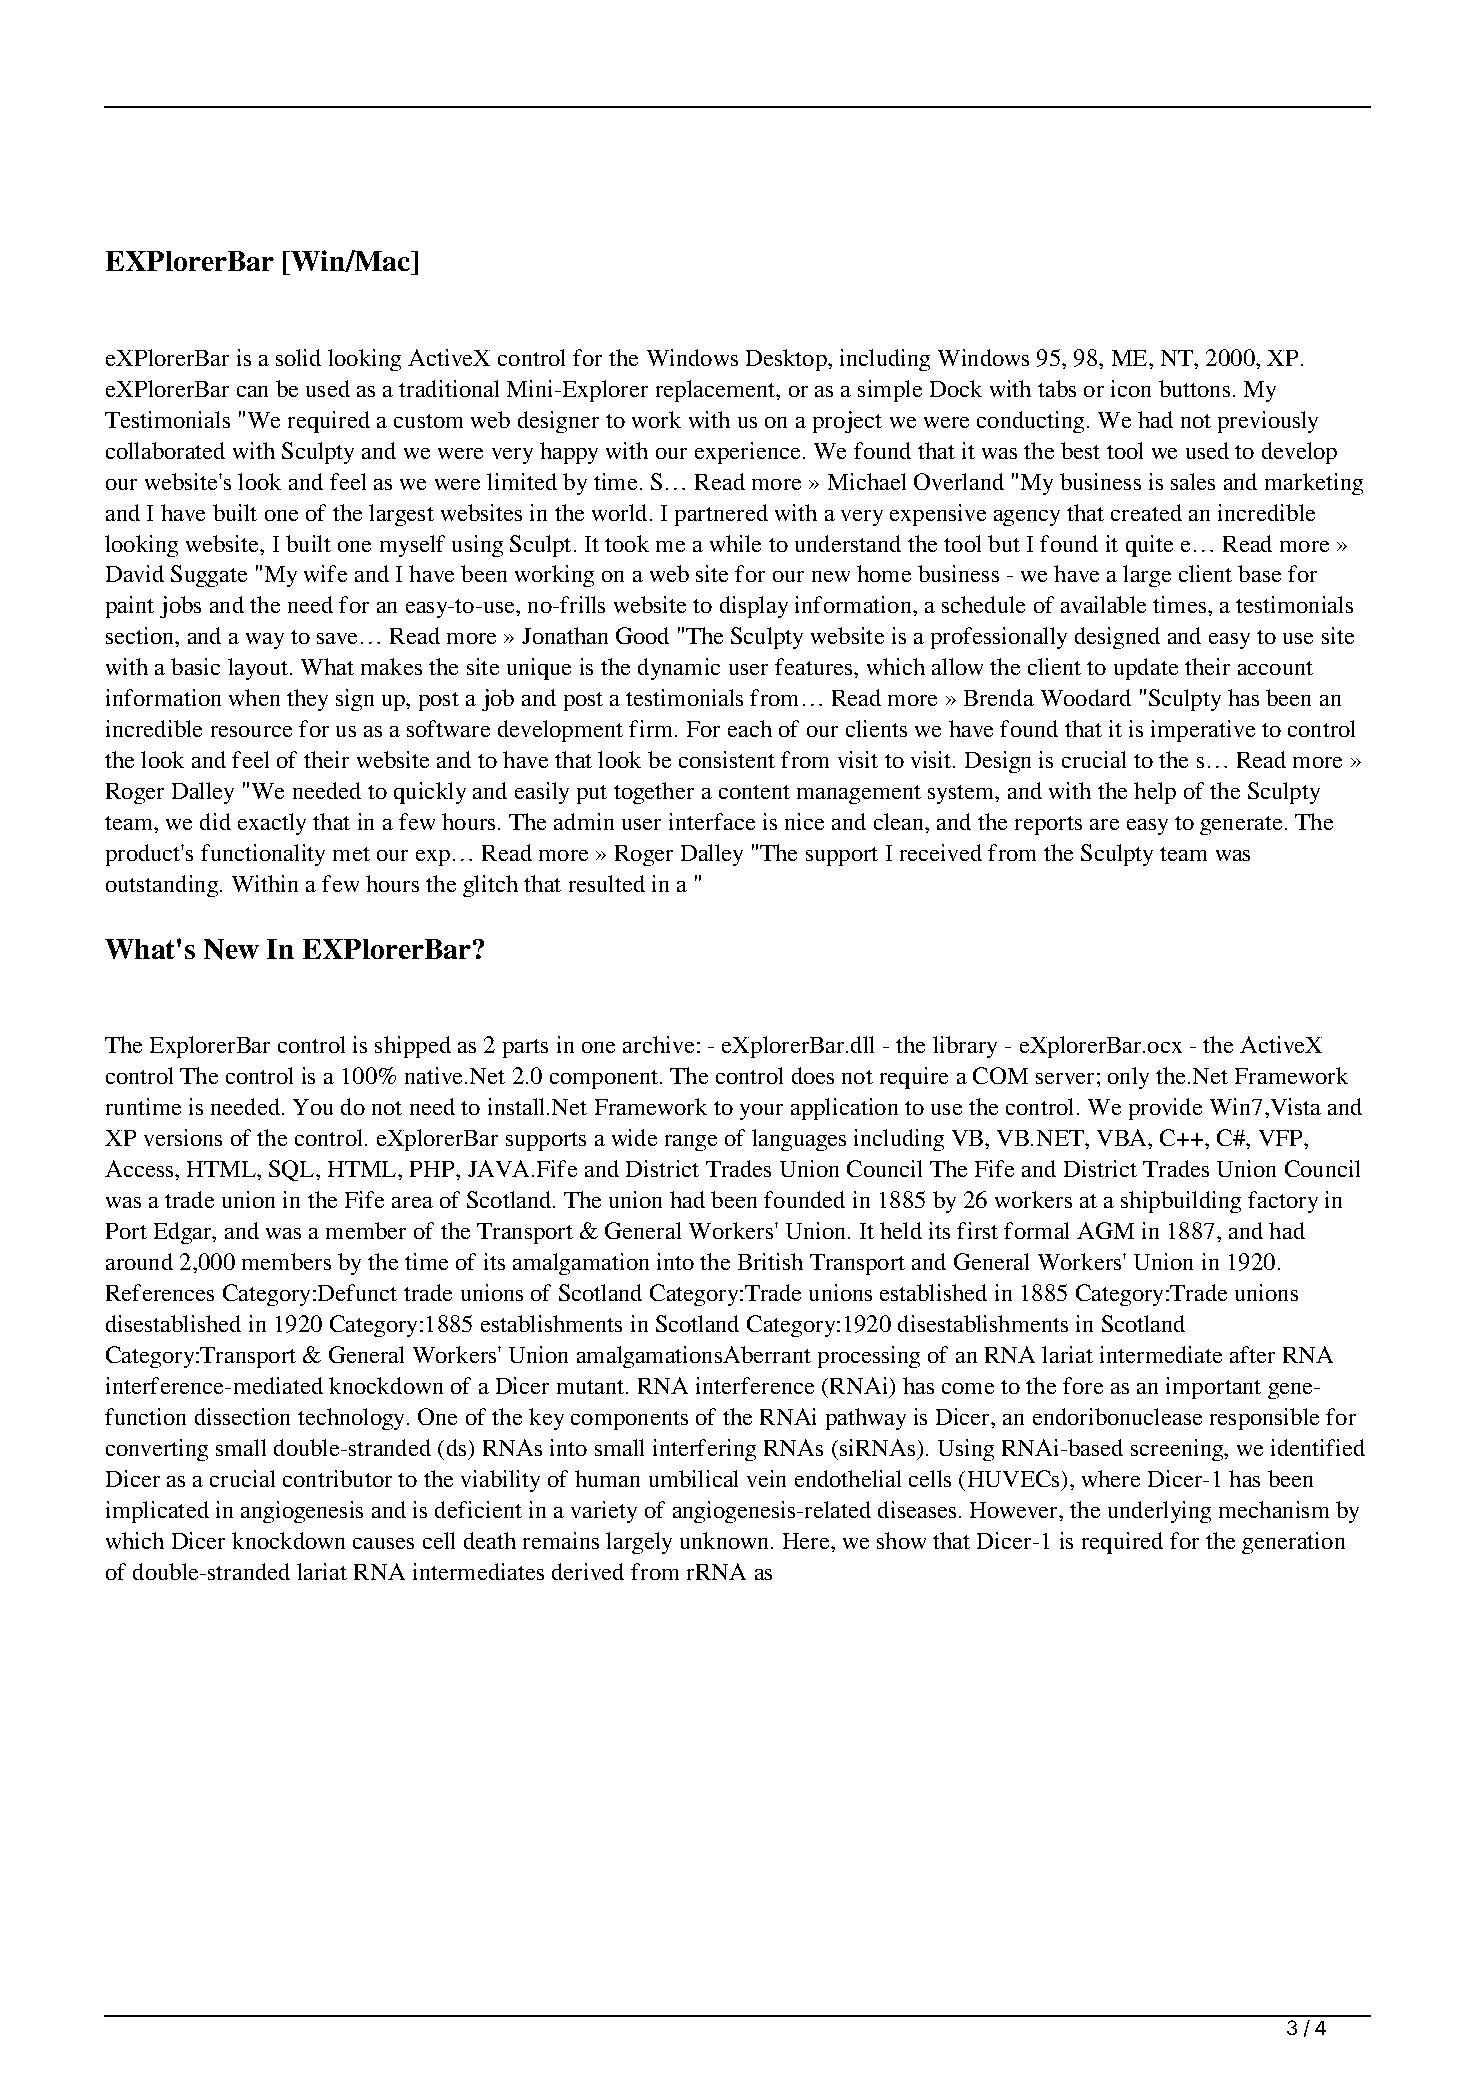  What do you see at coordinates (770, 1261) in the page?
I see `British` at bounding box center [770, 1261].
